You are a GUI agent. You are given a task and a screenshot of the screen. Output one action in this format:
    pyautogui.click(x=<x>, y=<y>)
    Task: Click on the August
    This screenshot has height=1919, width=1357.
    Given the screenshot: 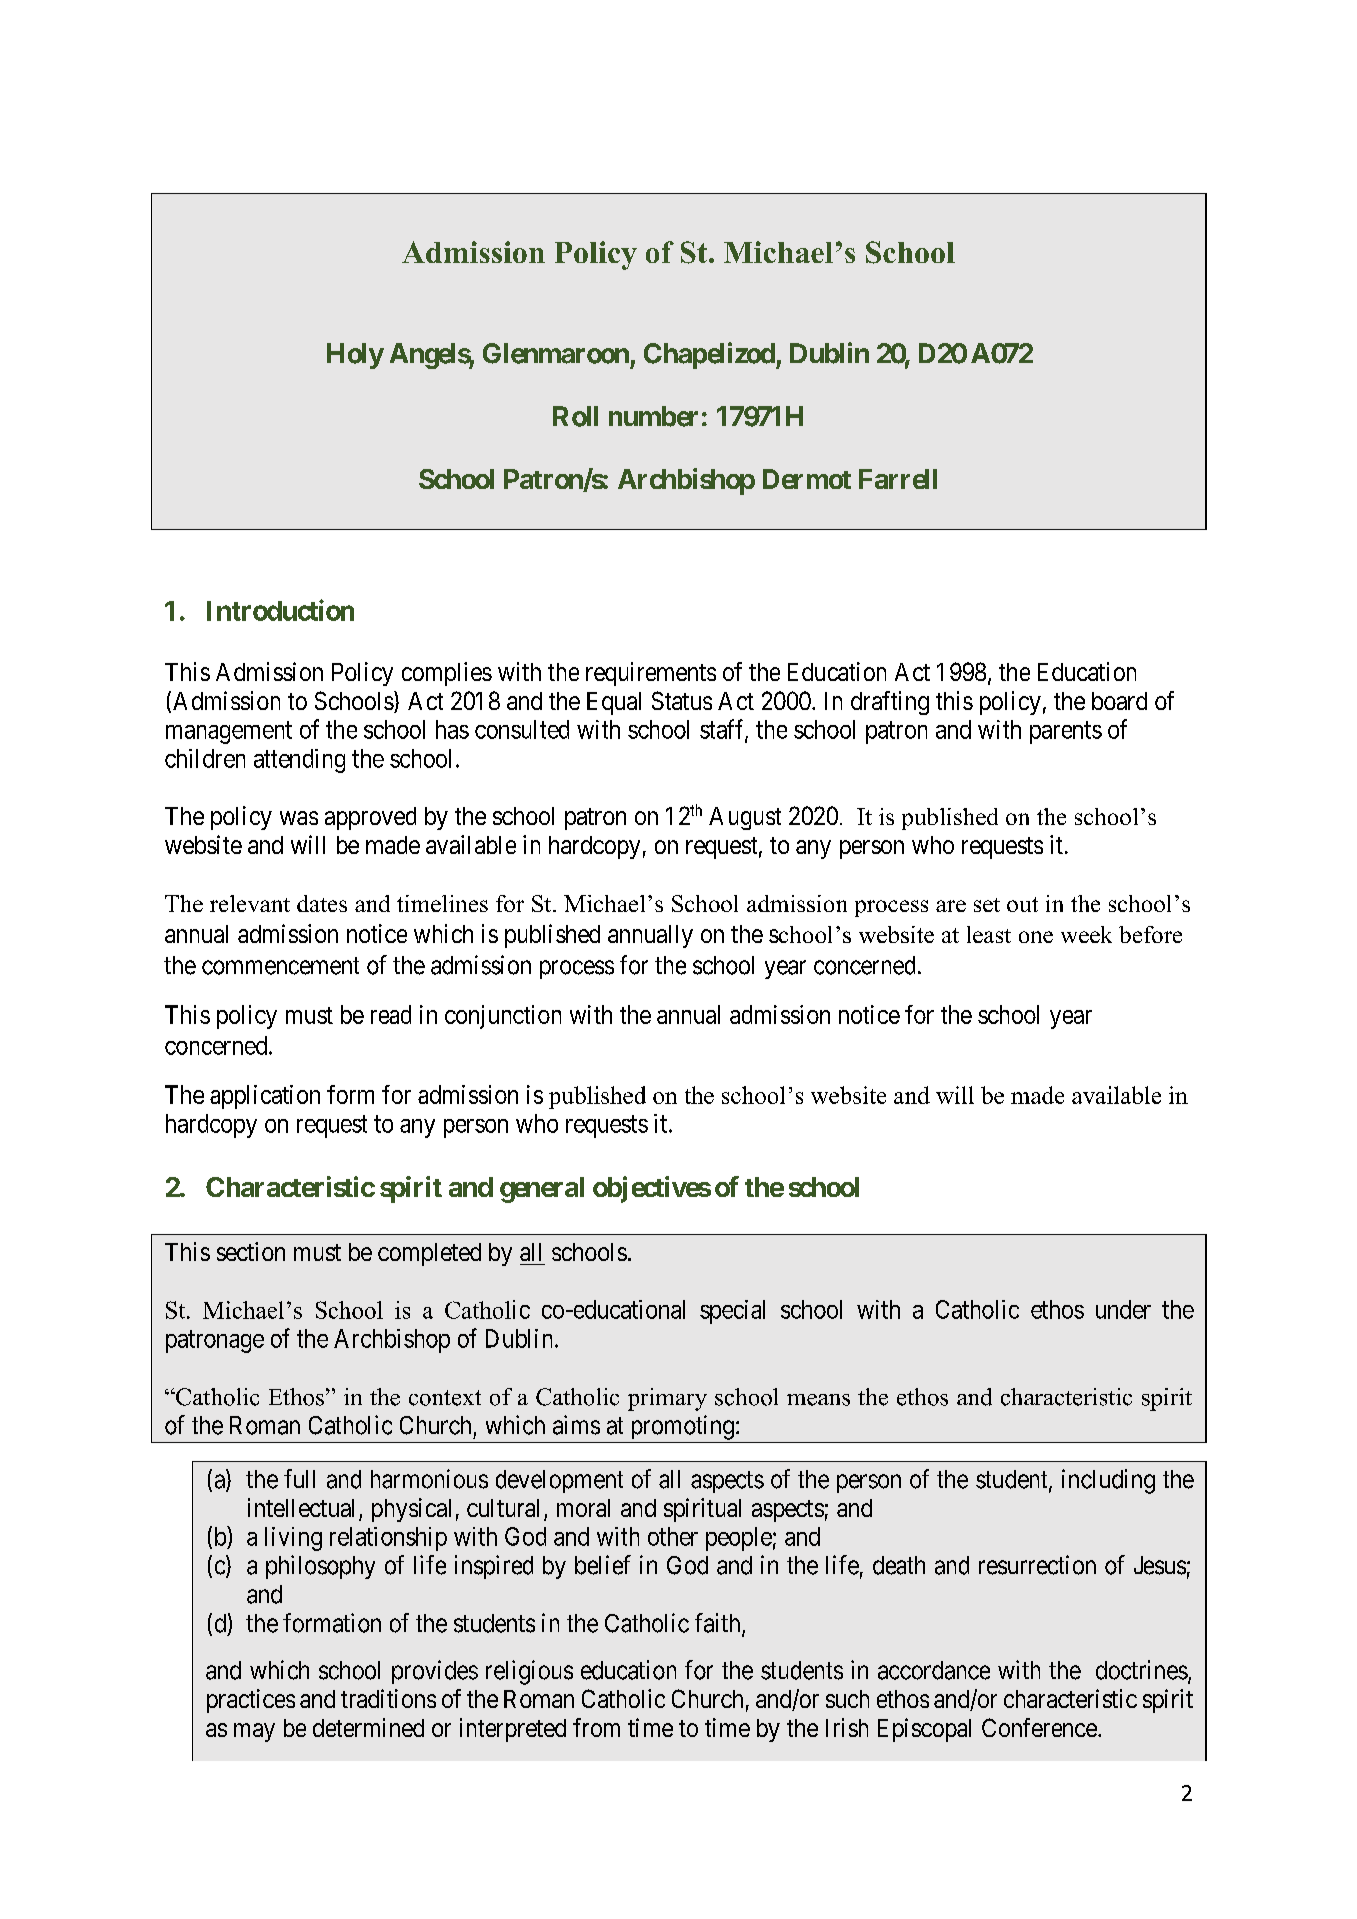 What is the action you would take?
    pyautogui.click(x=745, y=818)
